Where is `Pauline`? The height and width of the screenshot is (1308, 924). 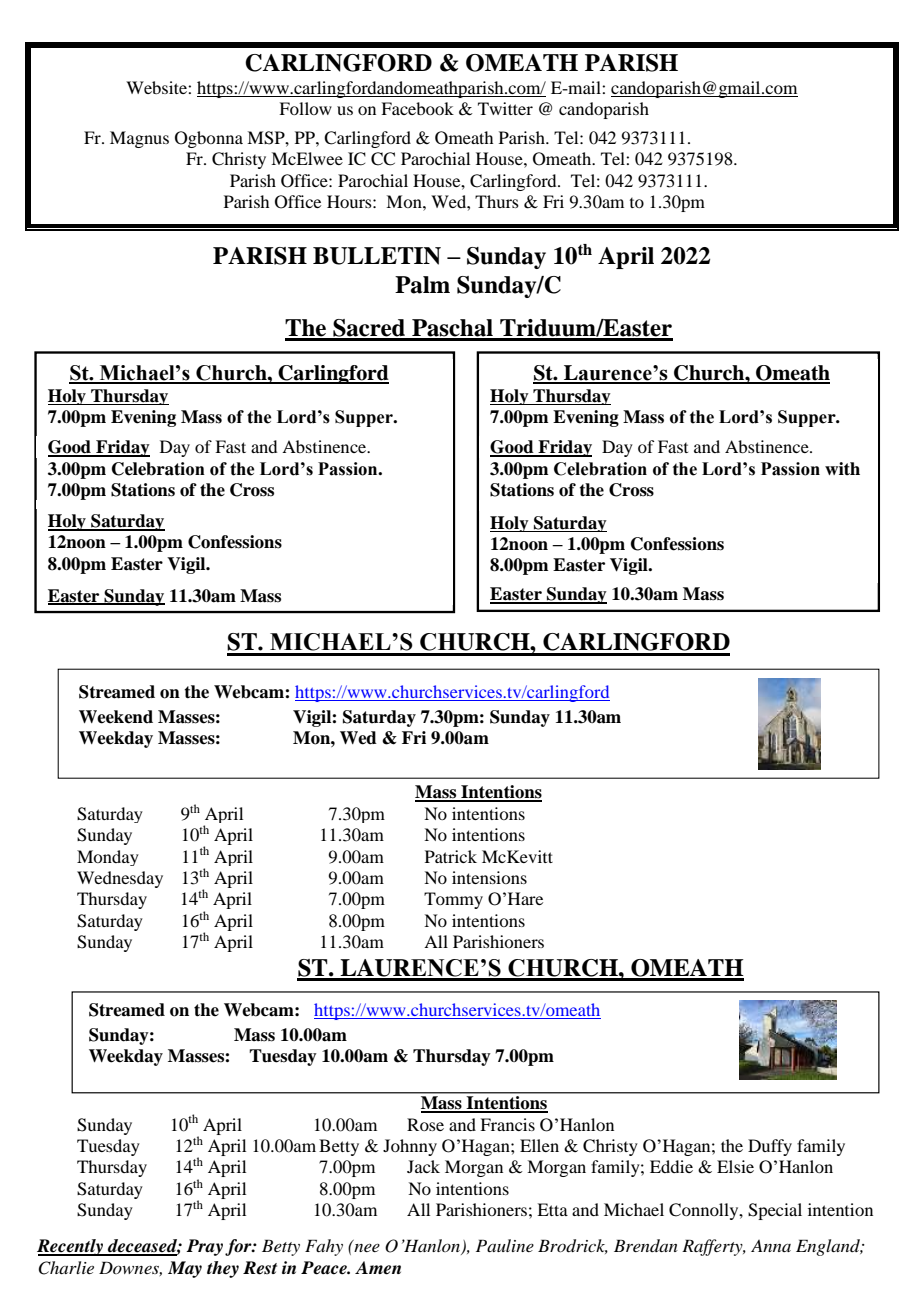
Pauline is located at coordinates (505, 1245).
